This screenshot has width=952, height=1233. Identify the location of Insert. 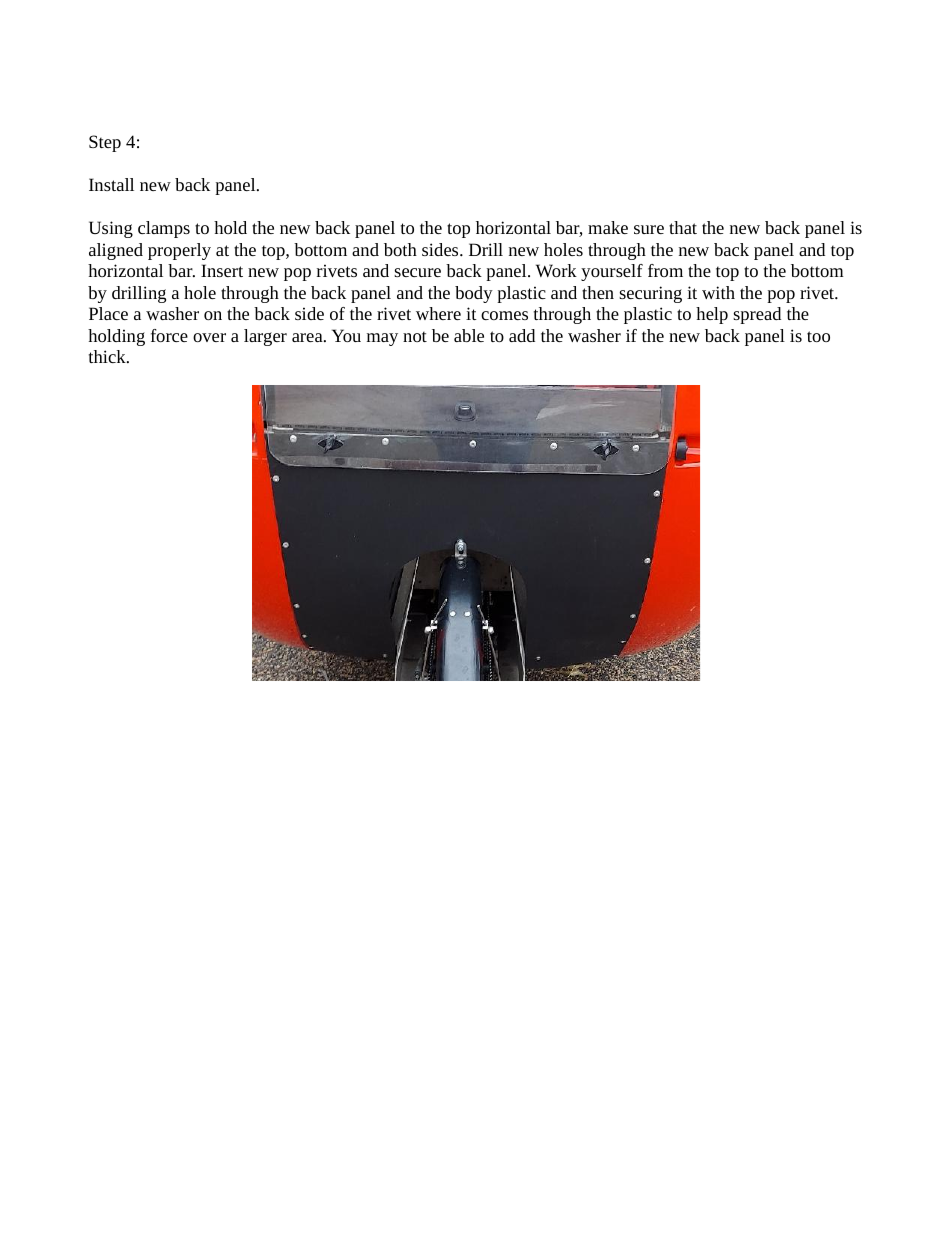
(222, 270).
